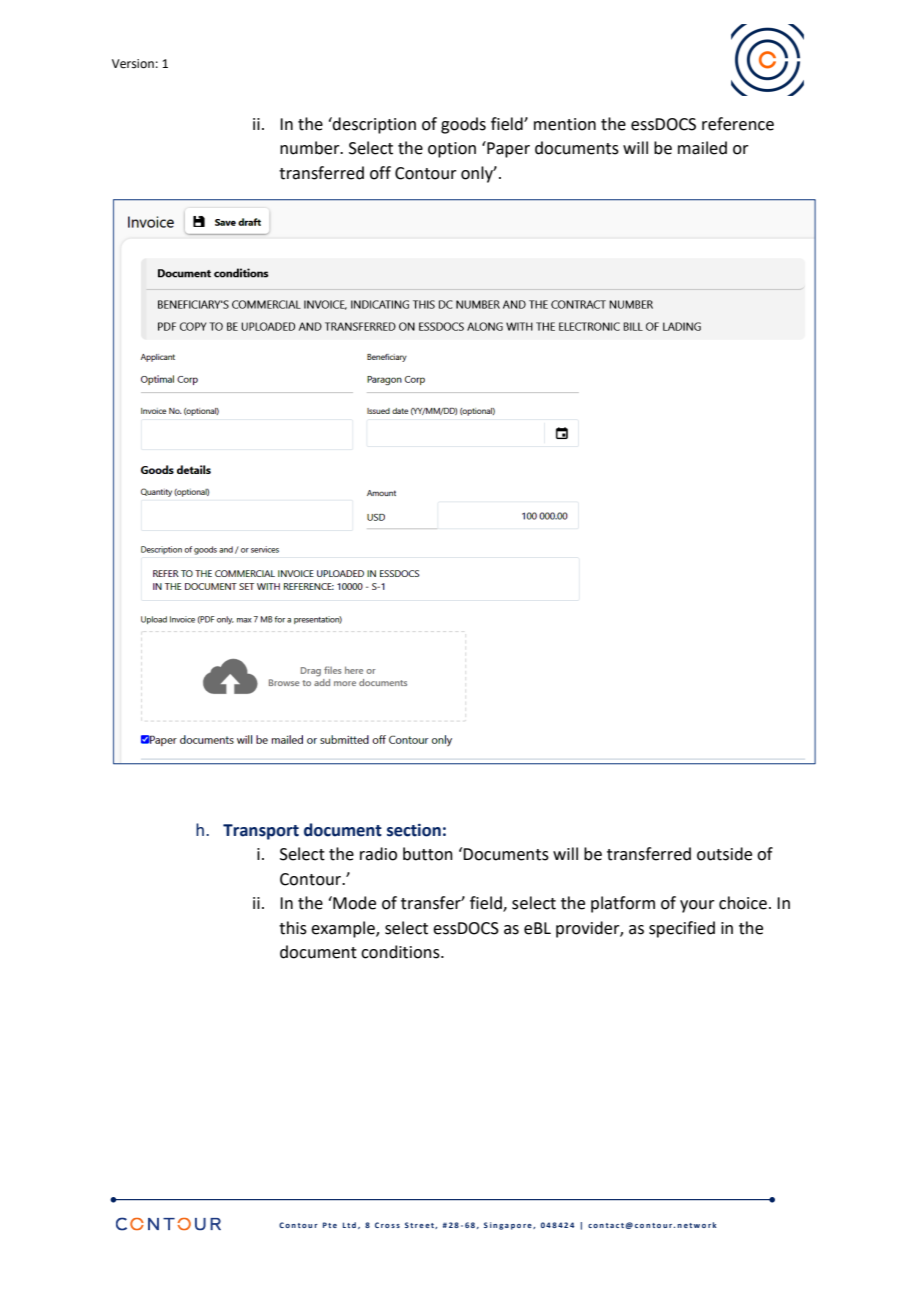 This screenshot has height=1308, width=924. Describe the element at coordinates (724, 854) in the screenshot. I see `outside` at that location.
